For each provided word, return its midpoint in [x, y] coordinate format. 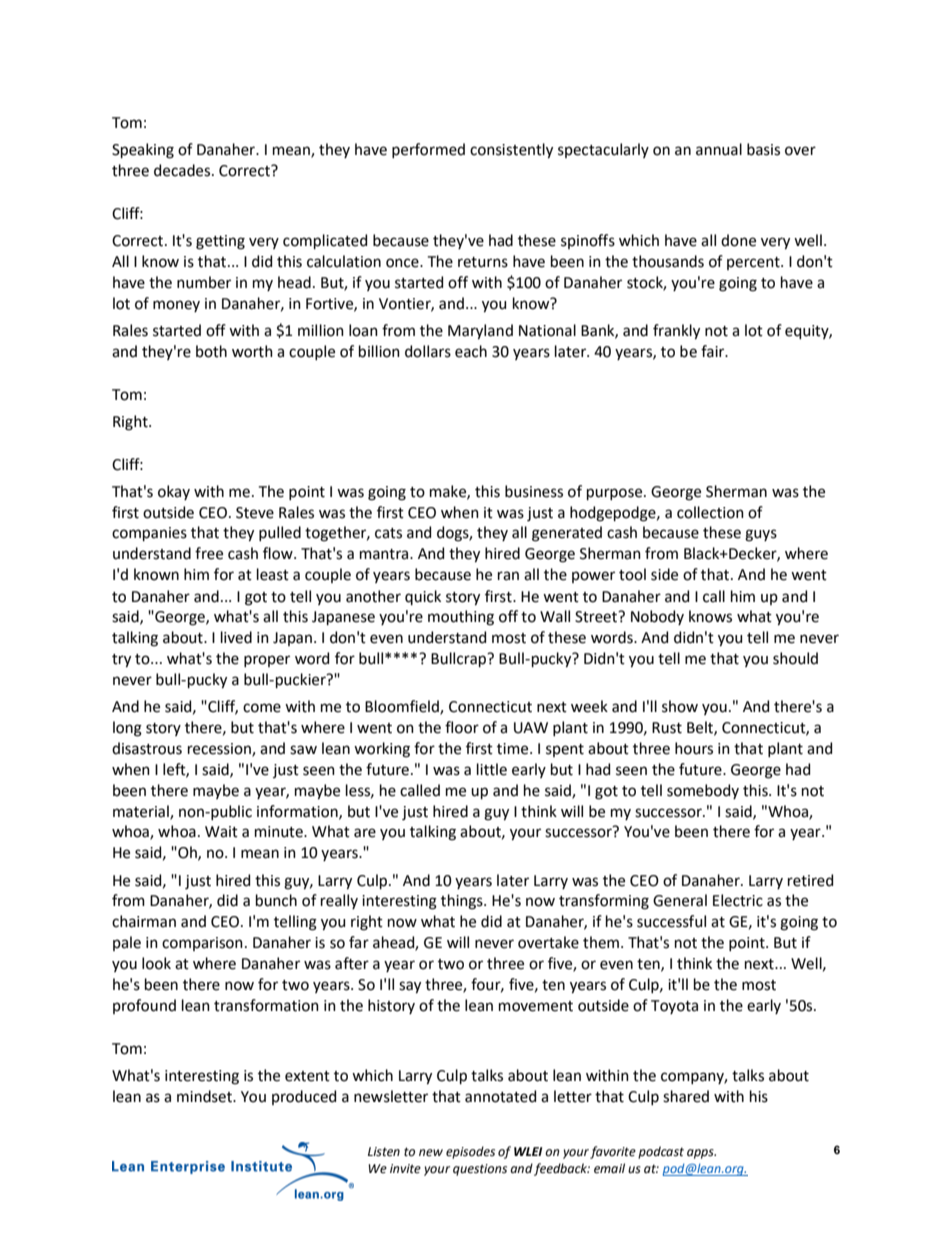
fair [714, 351]
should [795, 658]
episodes [470, 1152]
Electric [738, 900]
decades [183, 170]
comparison [202, 944]
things [463, 902]
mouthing [461, 618]
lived [236, 637]
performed [428, 150]
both [211, 351]
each [471, 351]
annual [719, 149]
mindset [205, 1096]
